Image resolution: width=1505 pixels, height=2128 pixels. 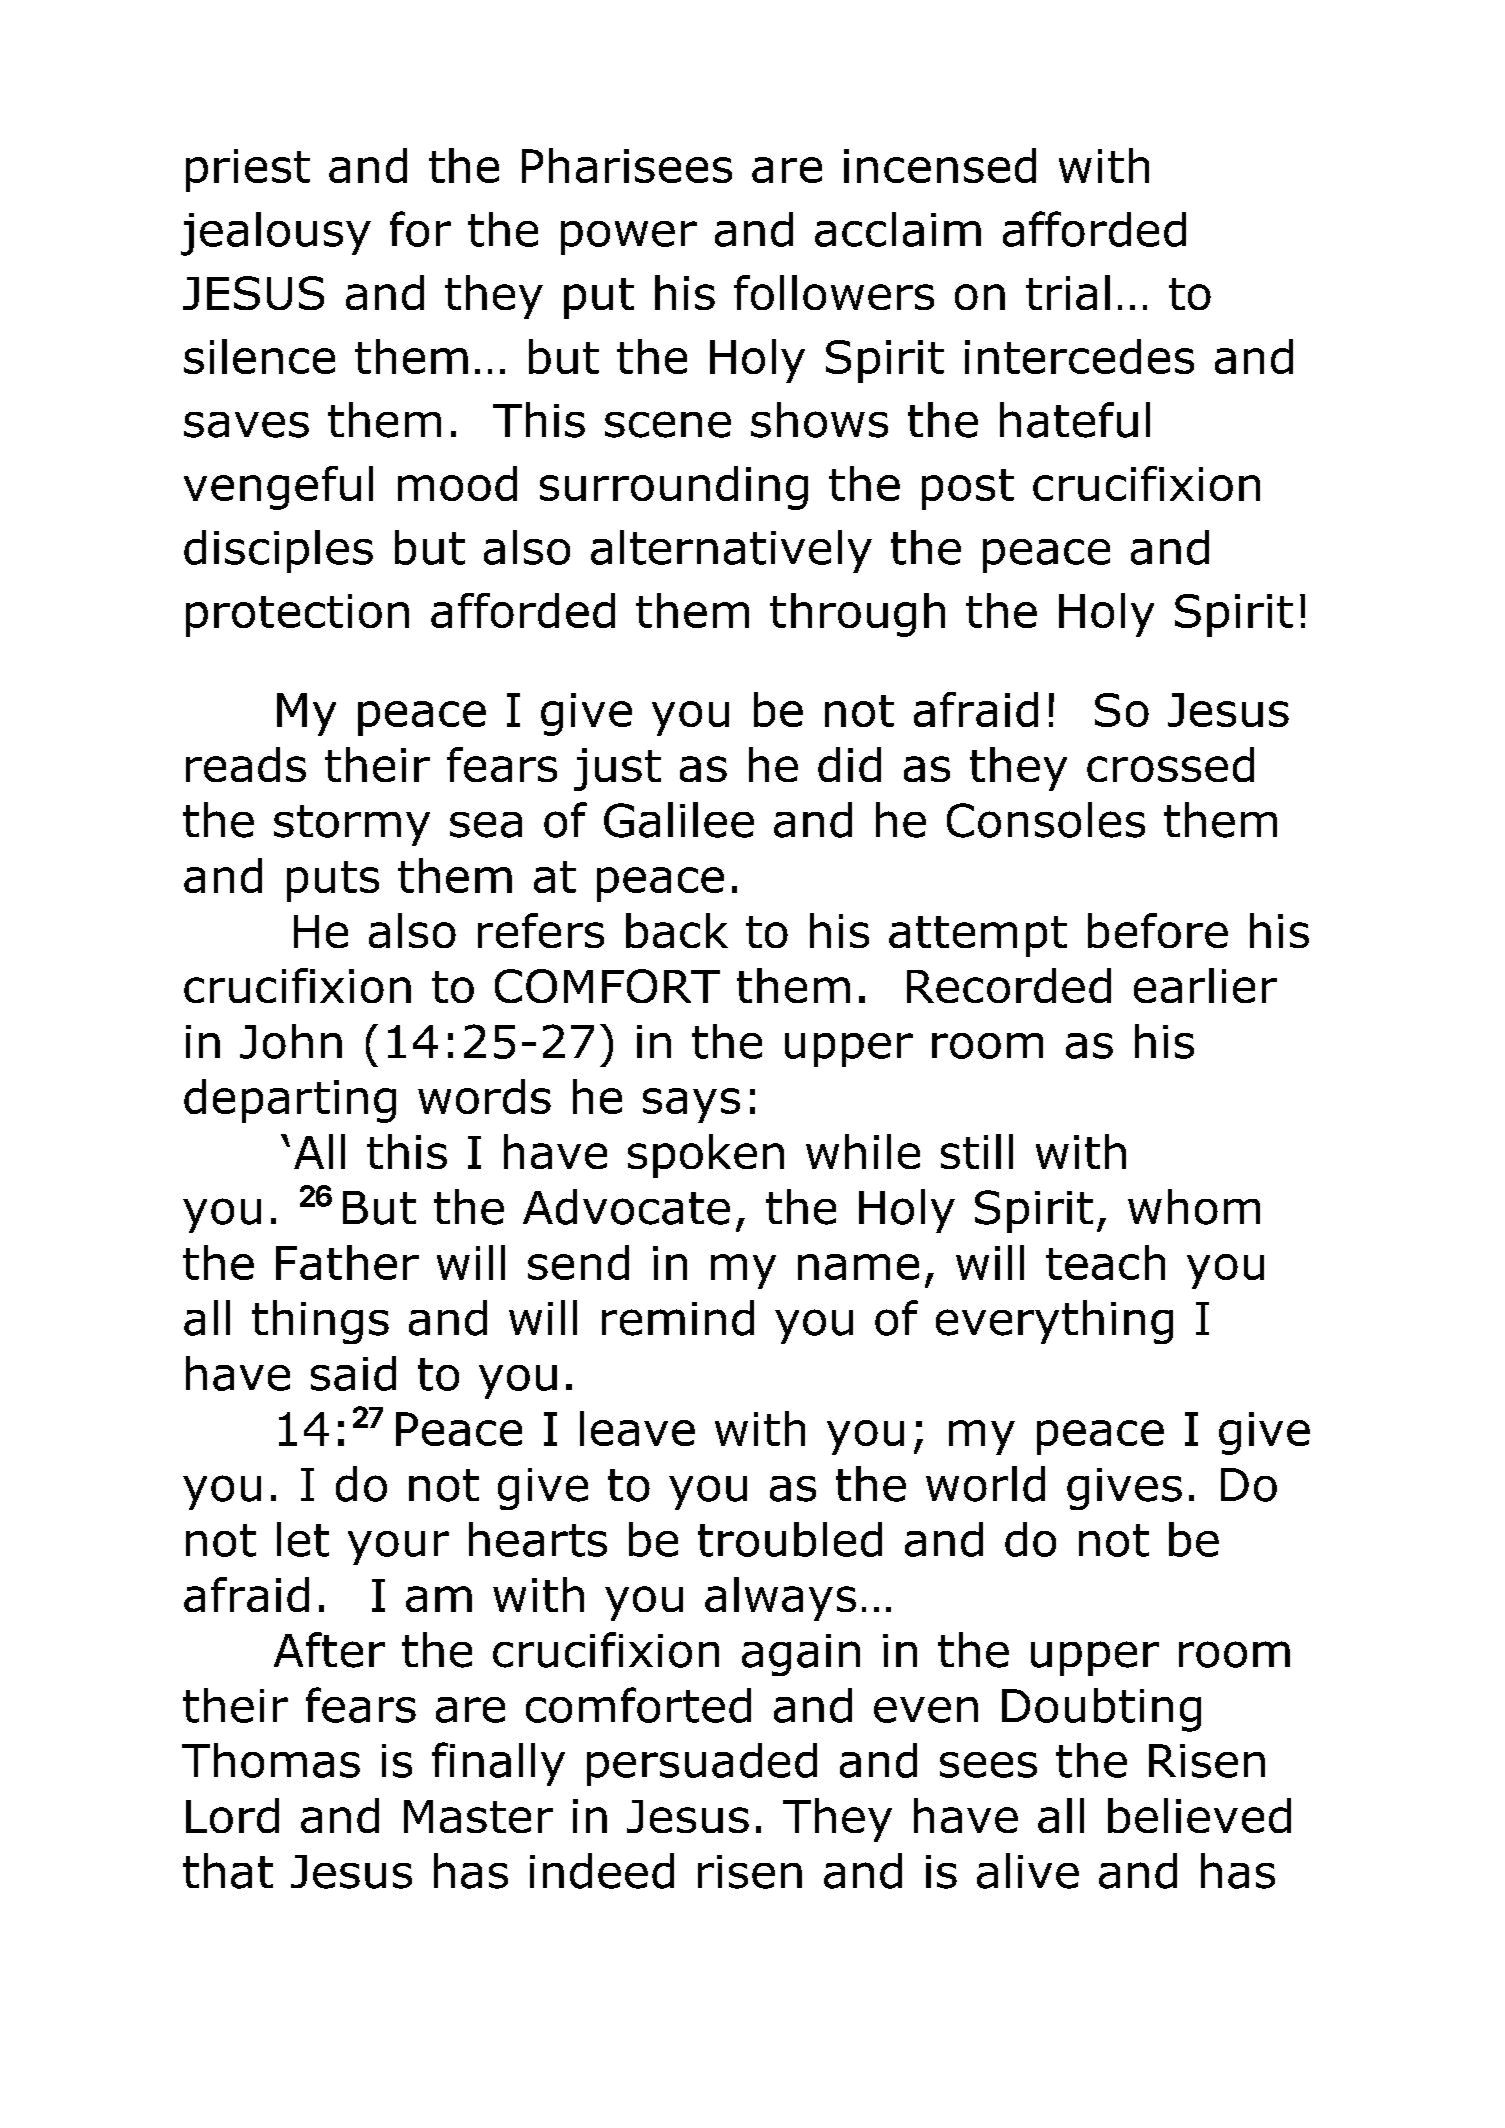 What do you see at coordinates (731, 551) in the page?
I see `alternatively` at bounding box center [731, 551].
